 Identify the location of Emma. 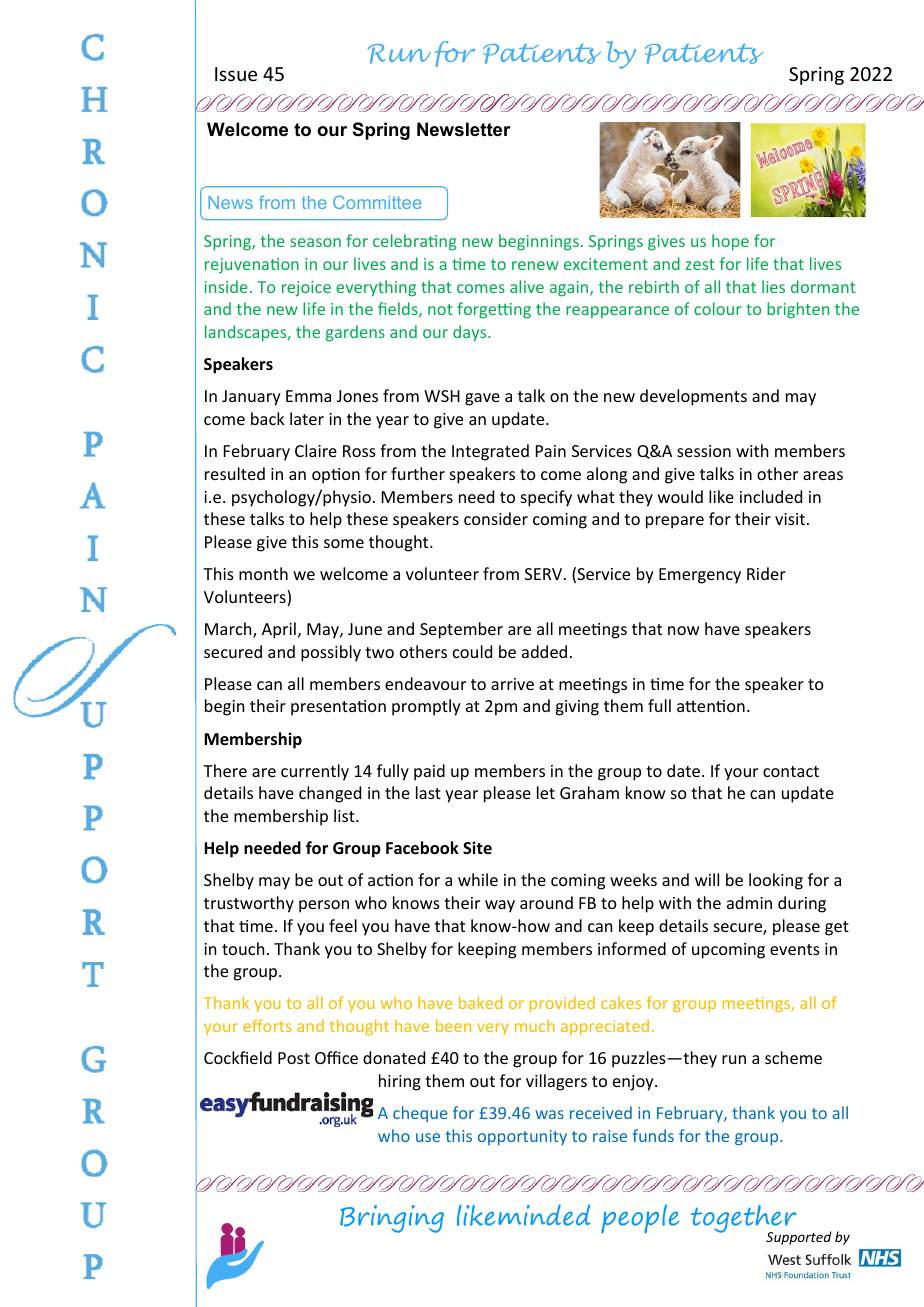
(308, 396).
